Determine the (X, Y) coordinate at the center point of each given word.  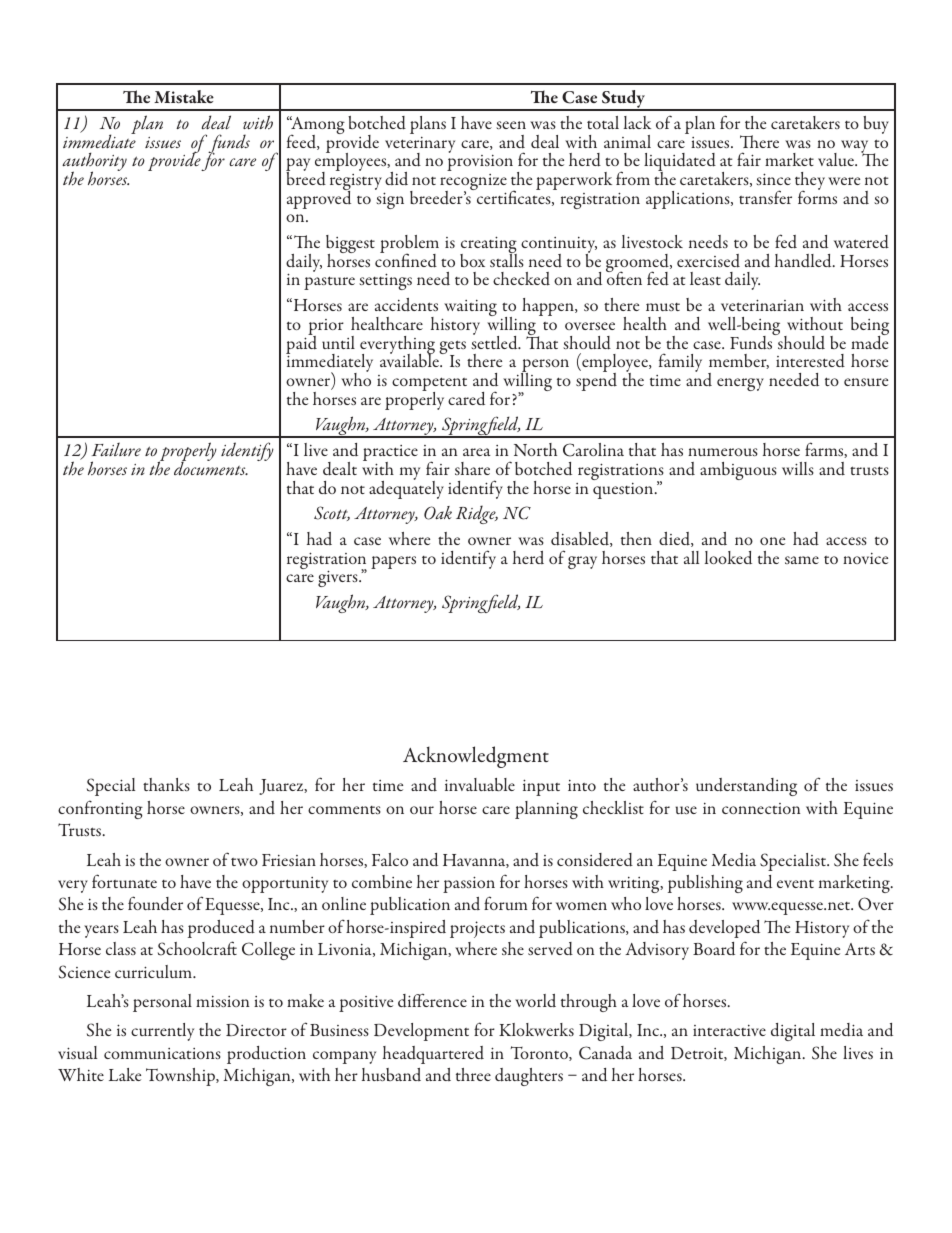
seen (511, 125)
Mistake (184, 96)
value (837, 159)
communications (162, 1053)
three (473, 1074)
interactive (729, 1030)
